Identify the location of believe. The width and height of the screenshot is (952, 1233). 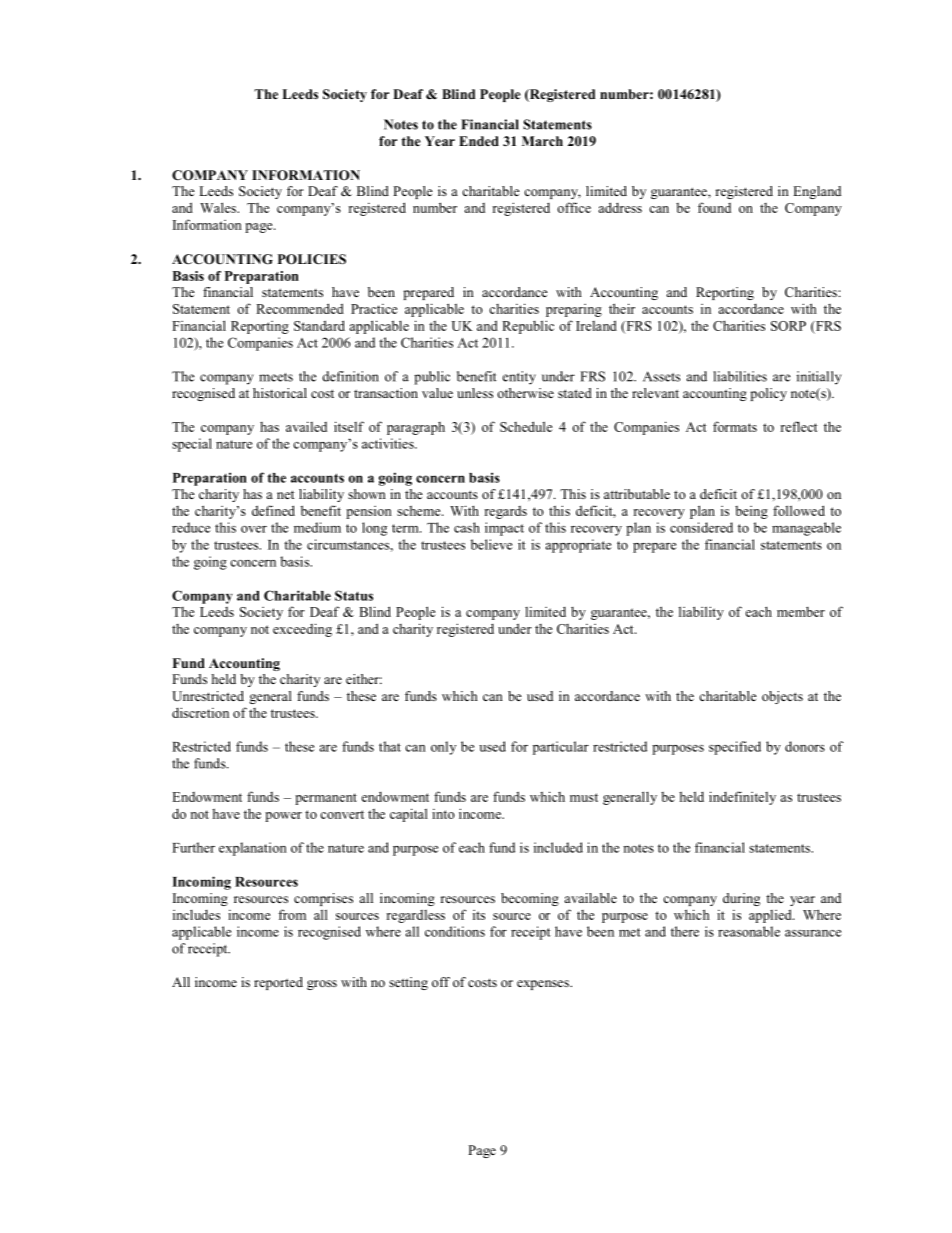
(491, 544).
